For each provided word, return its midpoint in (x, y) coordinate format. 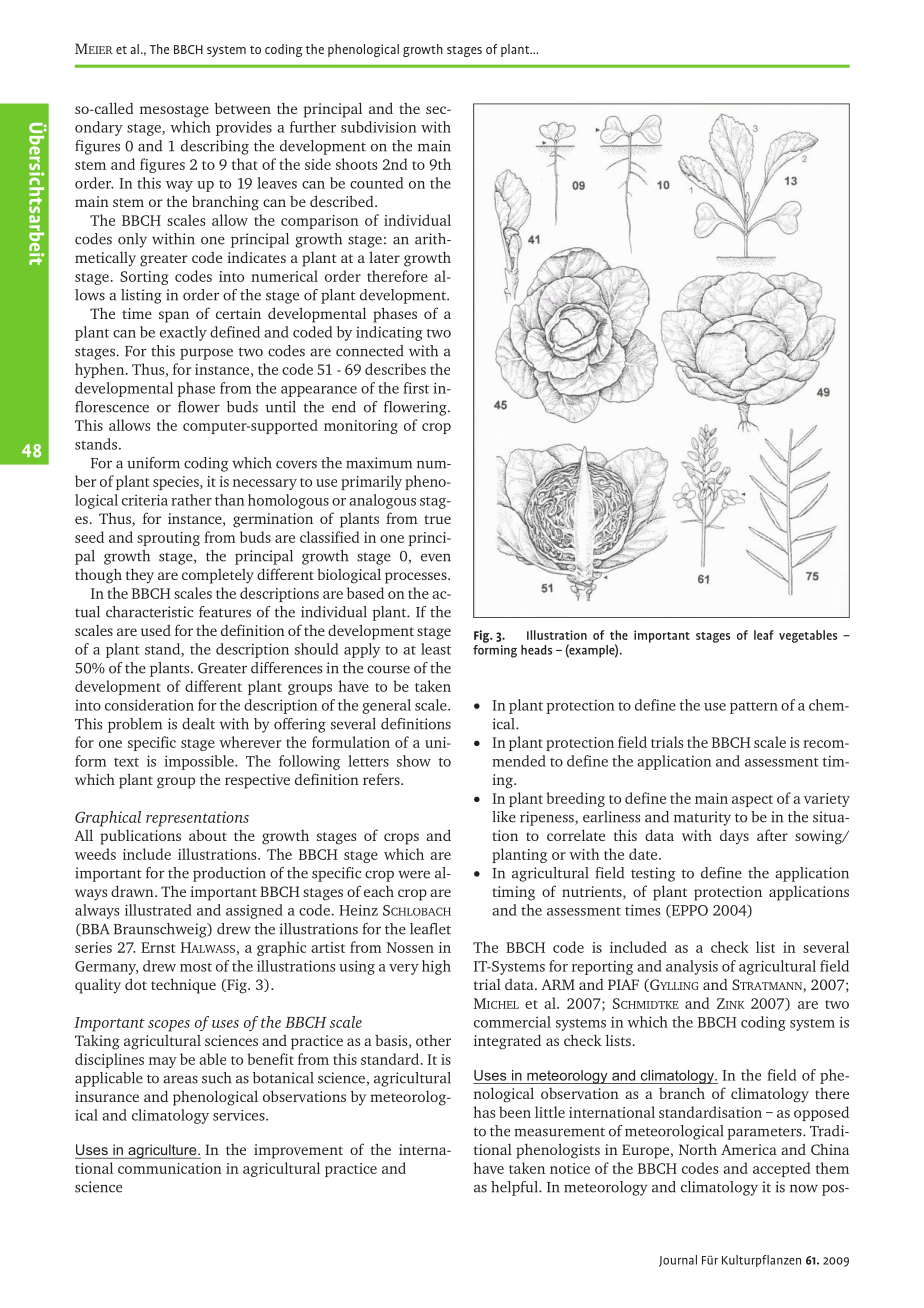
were (414, 875)
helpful (515, 1188)
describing (215, 147)
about (208, 835)
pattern (754, 708)
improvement (298, 1151)
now (804, 1188)
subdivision (379, 127)
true (437, 519)
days (734, 837)
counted (376, 183)
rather (191, 500)
